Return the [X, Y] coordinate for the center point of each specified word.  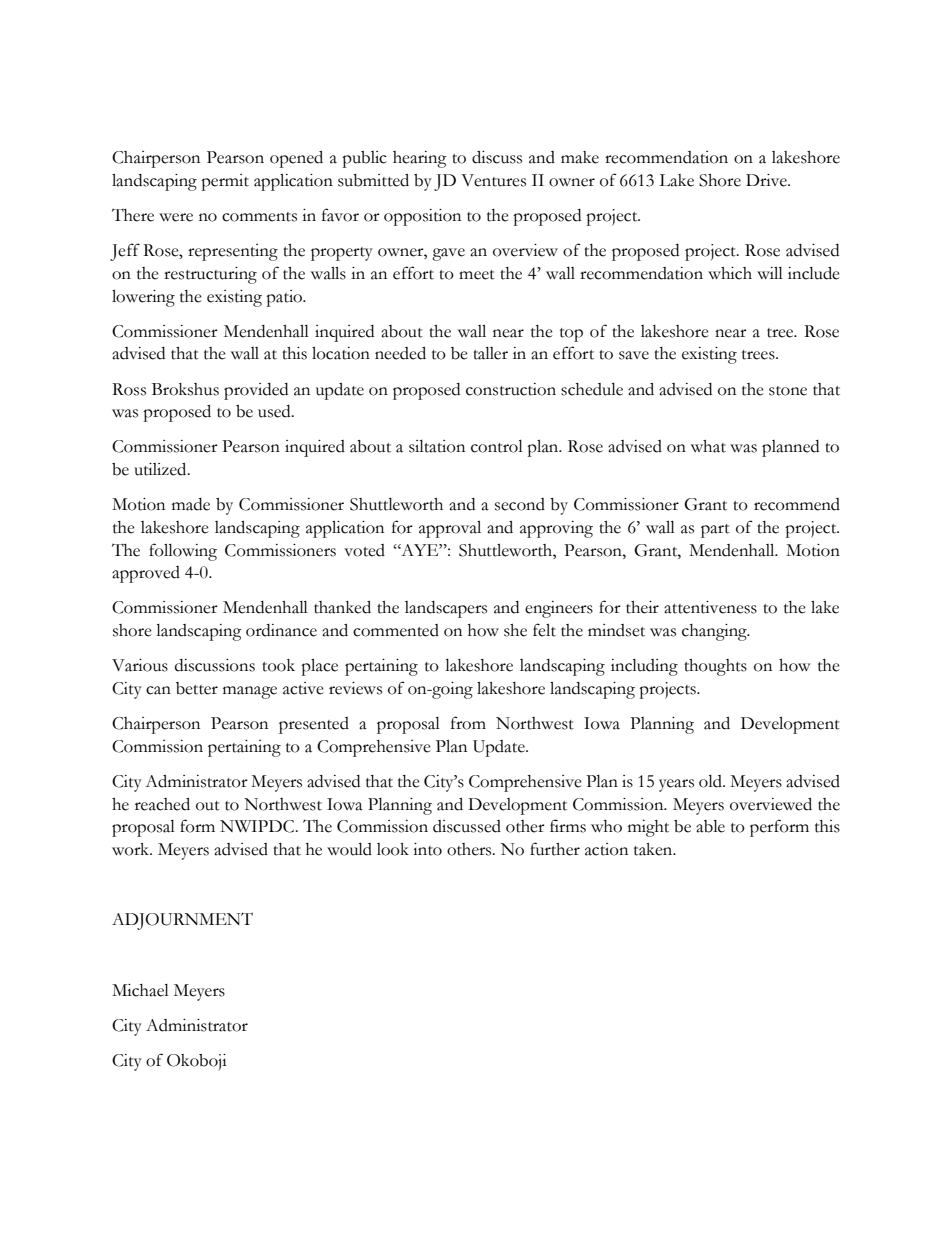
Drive [767, 180]
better [197, 688]
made [191, 504]
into [427, 849]
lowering [143, 298]
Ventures [493, 180]
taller [490, 353]
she [515, 630]
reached [162, 804]
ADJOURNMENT [182, 921]
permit [225, 182]
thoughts [715, 667]
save [634, 355]
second [520, 504]
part [715, 531]
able [710, 826]
